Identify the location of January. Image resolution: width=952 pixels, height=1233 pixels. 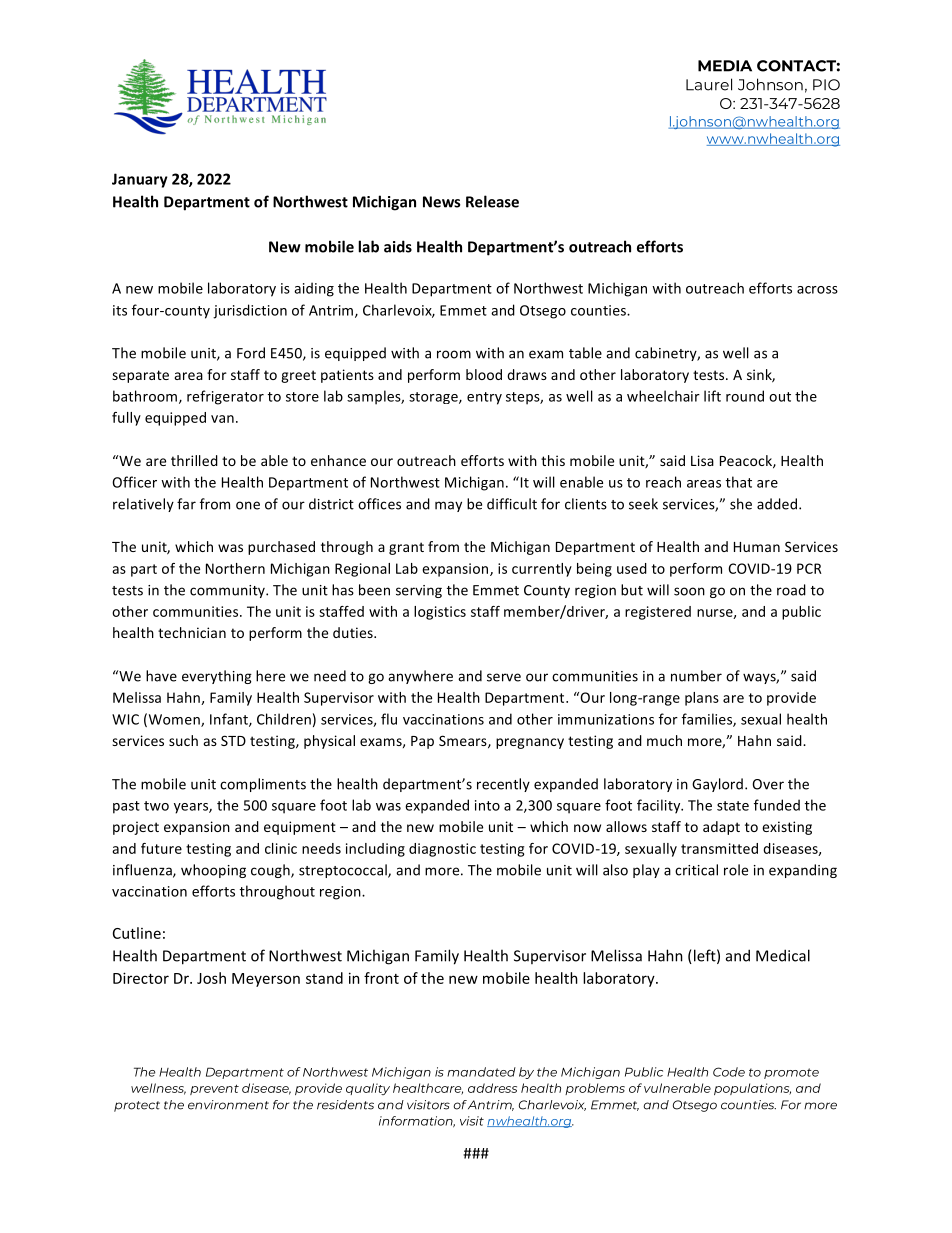
(140, 180).
